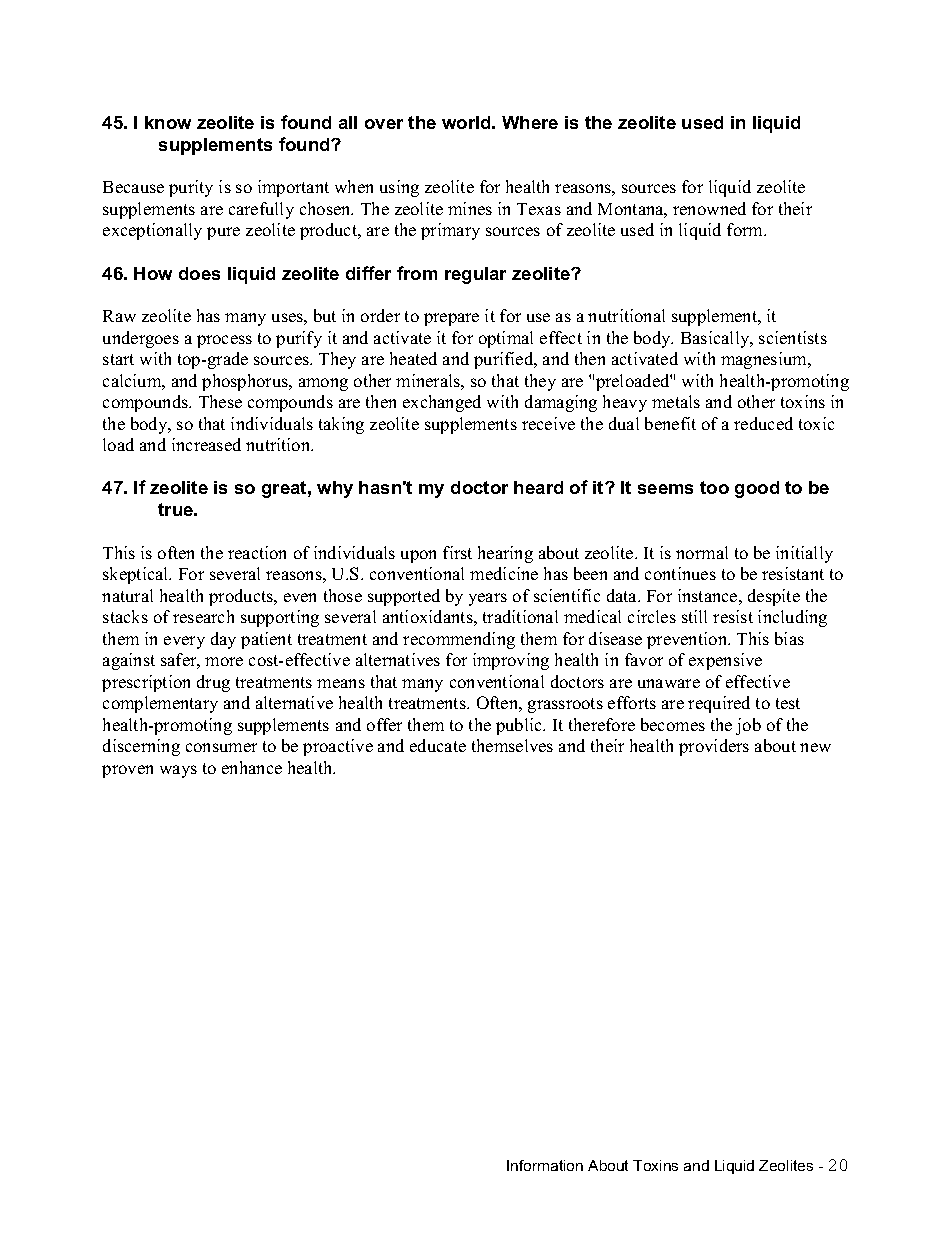 The image size is (952, 1233). Describe the element at coordinates (506, 339) in the document. I see `optimal` at that location.
